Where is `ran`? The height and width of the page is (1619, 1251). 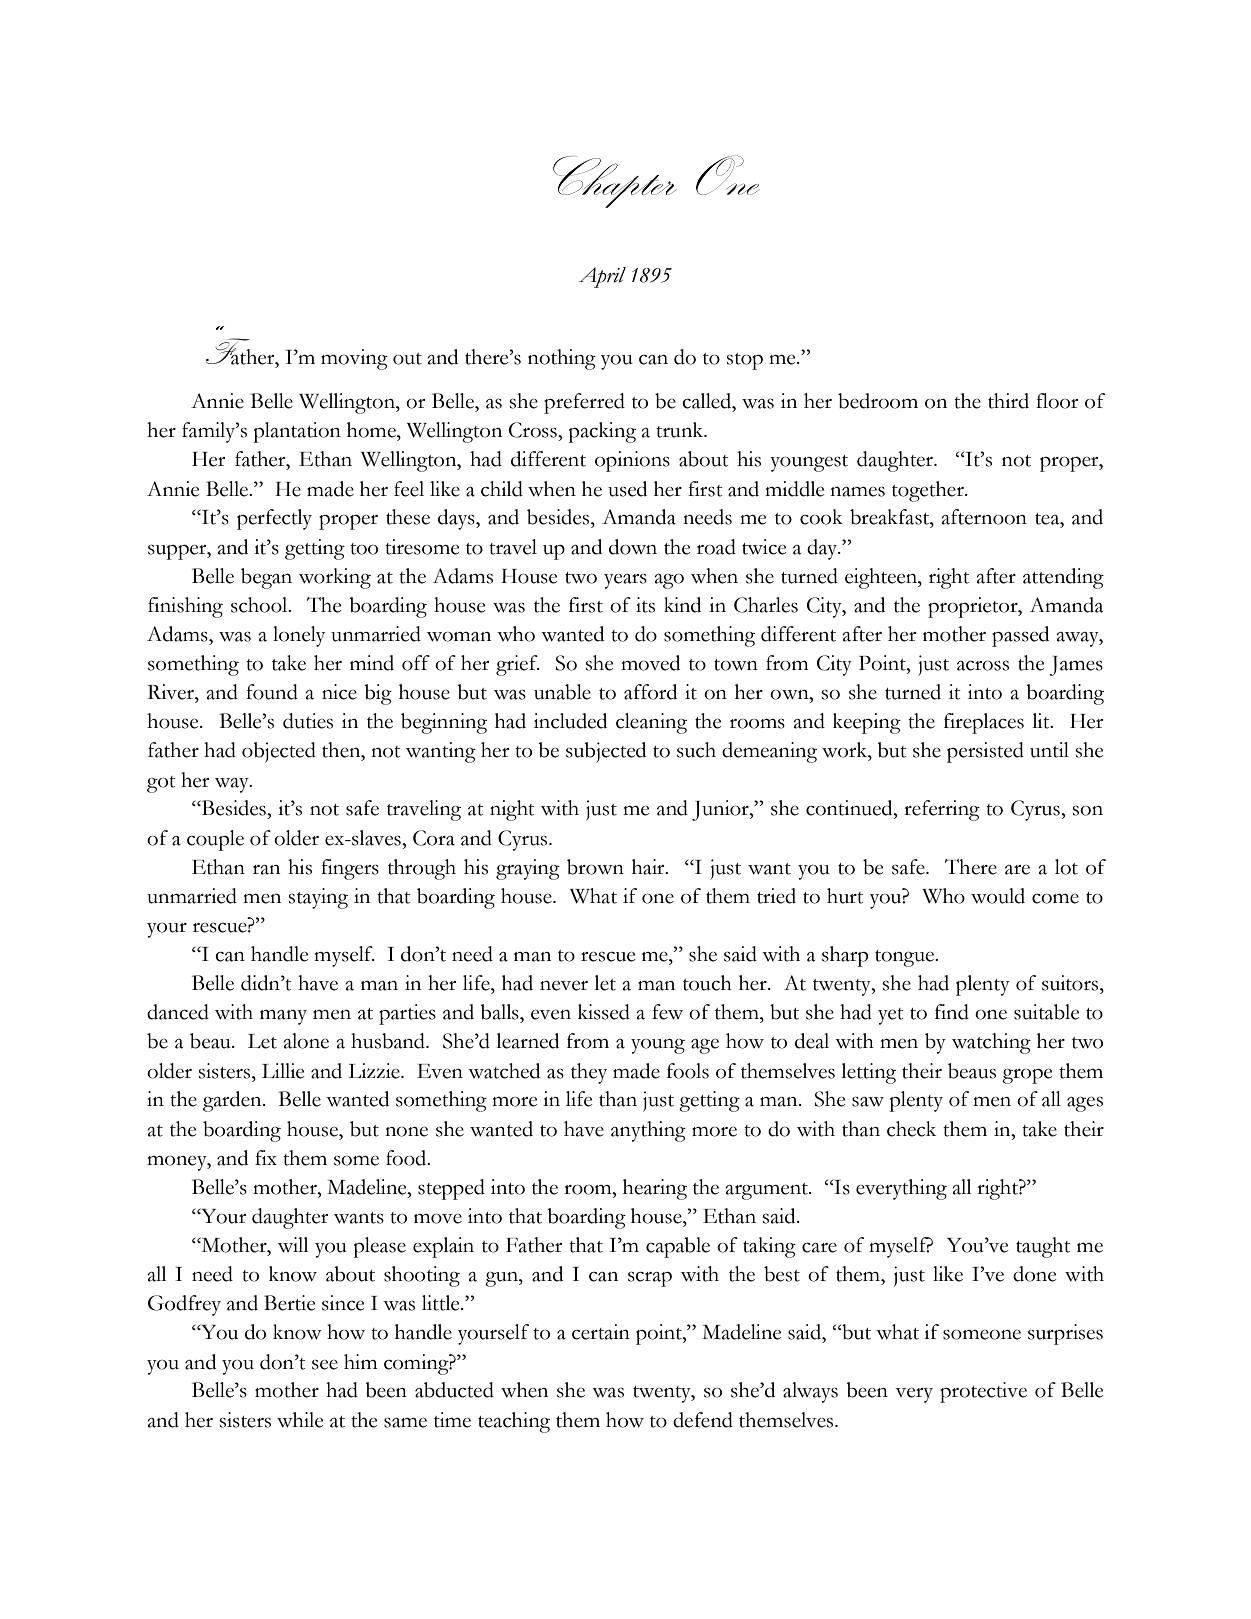 ran is located at coordinates (266, 870).
